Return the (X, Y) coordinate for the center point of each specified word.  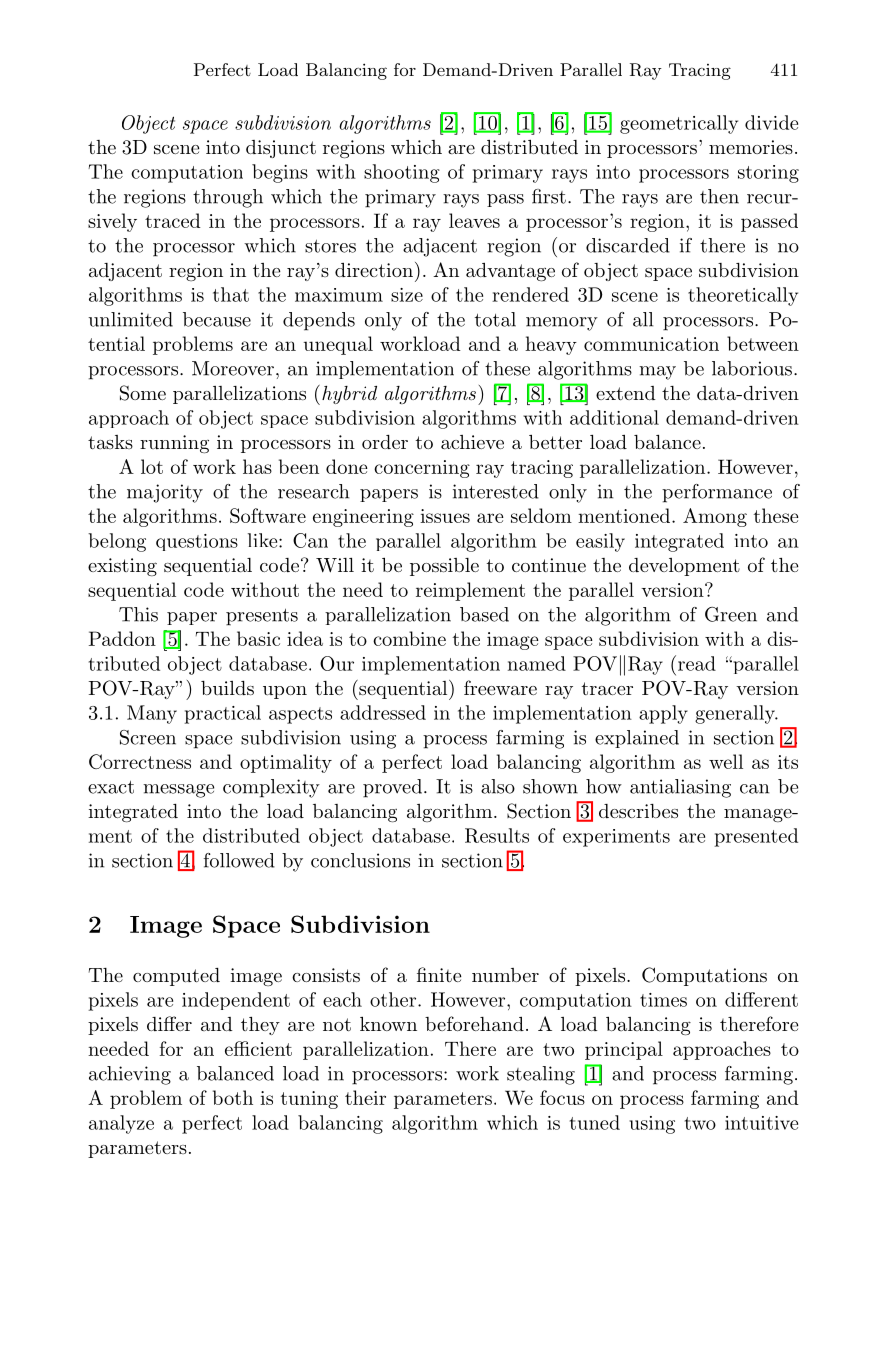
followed (239, 860)
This (138, 614)
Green (731, 614)
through (228, 198)
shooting (402, 173)
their (365, 1097)
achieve (472, 442)
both (233, 1097)
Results (497, 835)
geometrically (679, 124)
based (484, 614)
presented (756, 837)
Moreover (233, 368)
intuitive (761, 1123)
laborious (752, 368)
